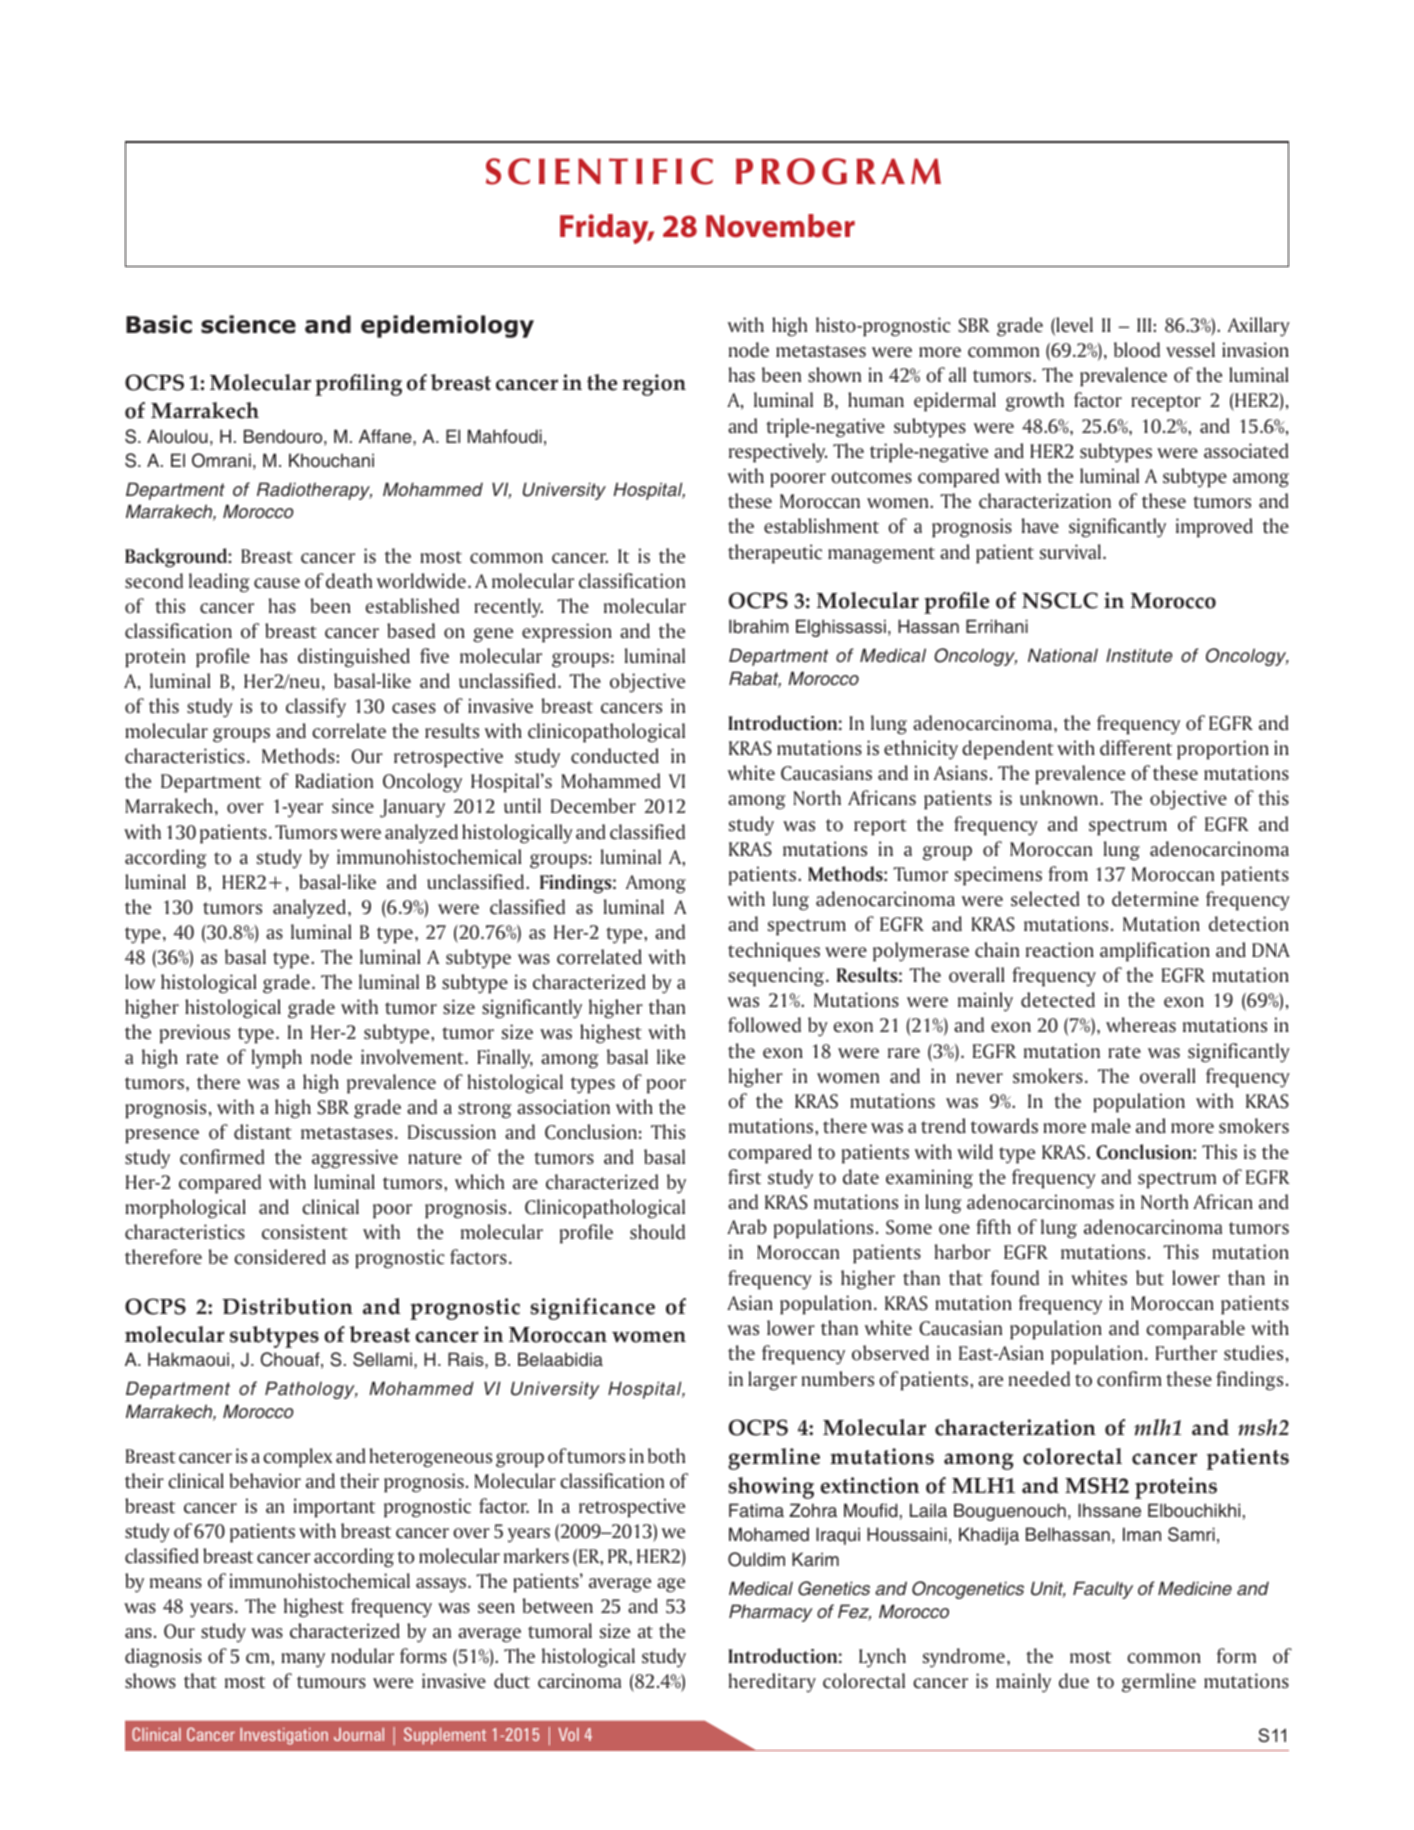 The width and height of the document is (1414, 1830). I want to click on many, so click(303, 1660).
